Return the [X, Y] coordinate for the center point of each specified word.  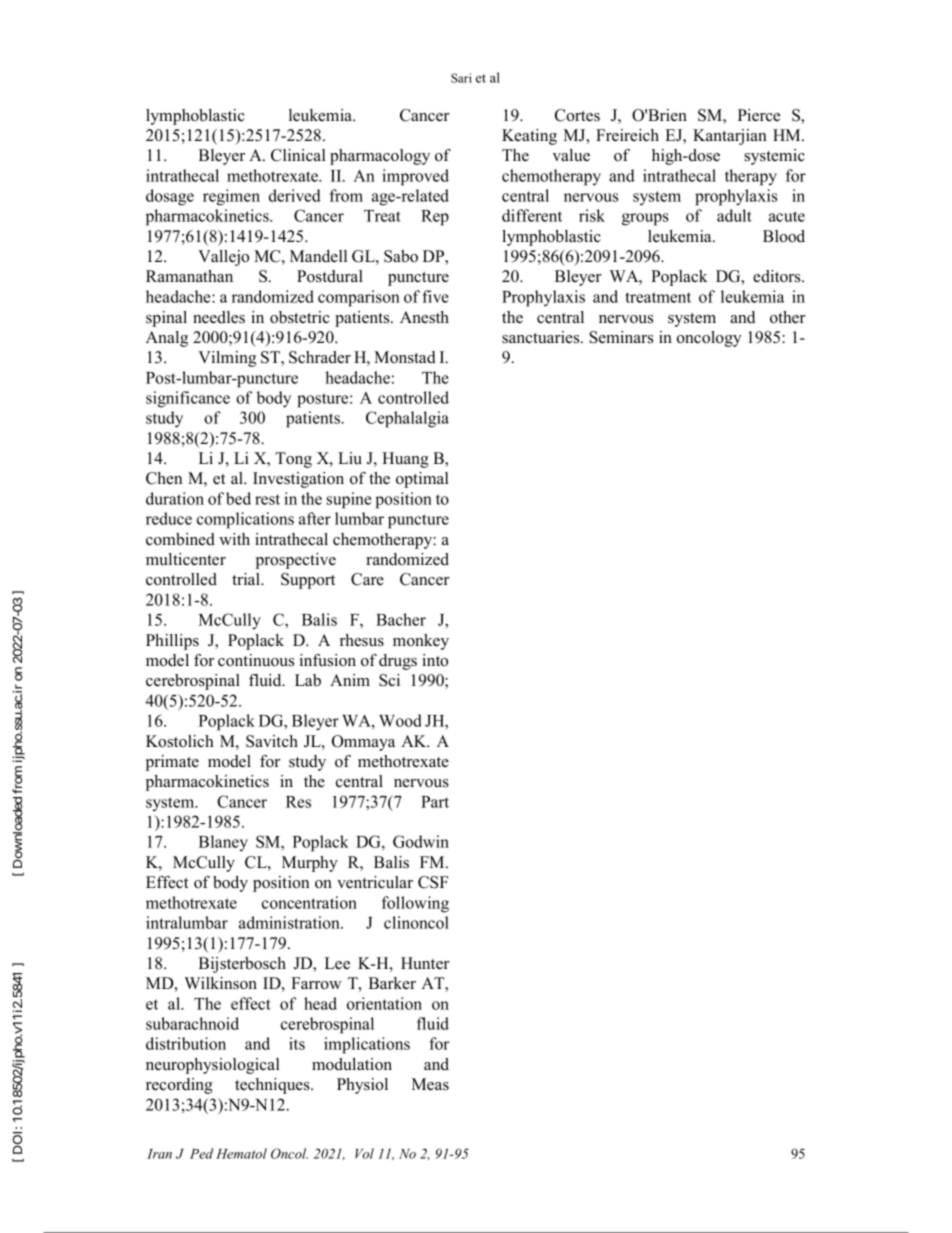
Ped [201, 1153]
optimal [422, 480]
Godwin [421, 841]
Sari [461, 78]
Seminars [621, 337]
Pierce [759, 115]
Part [435, 802]
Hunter [425, 963]
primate [172, 763]
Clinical [298, 155]
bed [238, 498]
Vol [364, 1153]
